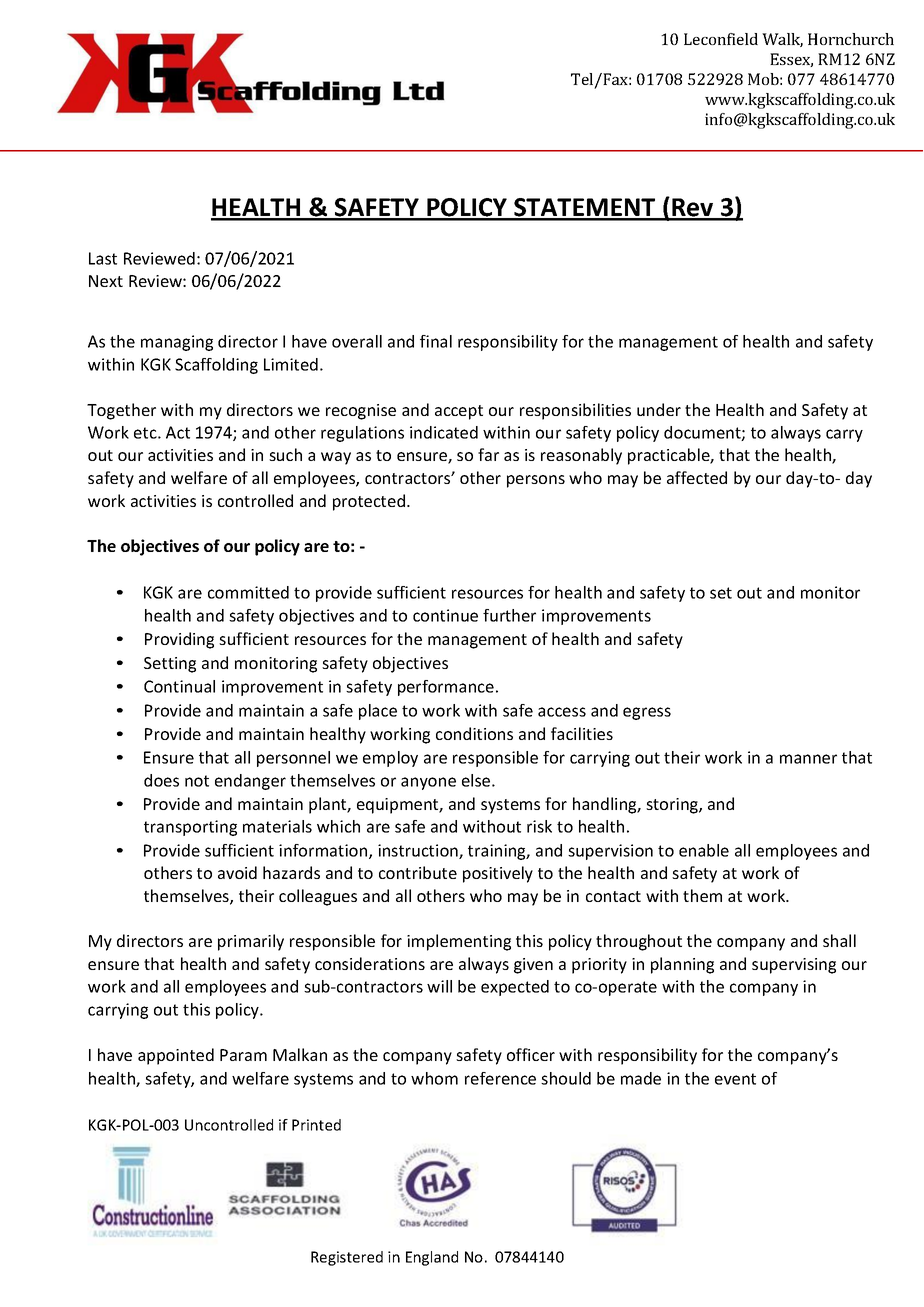 This screenshot has width=924, height=1307. I want to click on final, so click(436, 341).
